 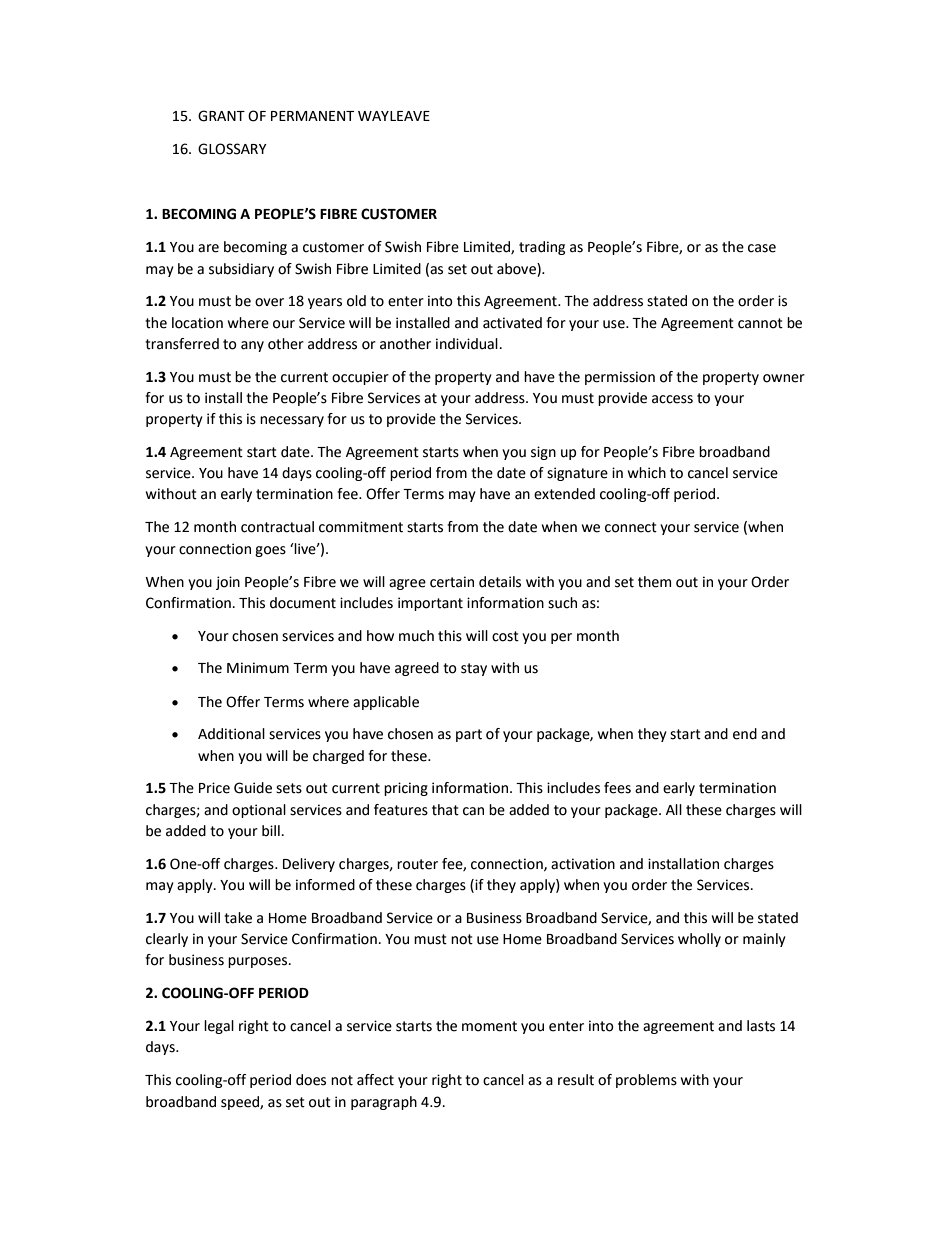 What do you see at coordinates (654, 582) in the screenshot?
I see `them` at bounding box center [654, 582].
